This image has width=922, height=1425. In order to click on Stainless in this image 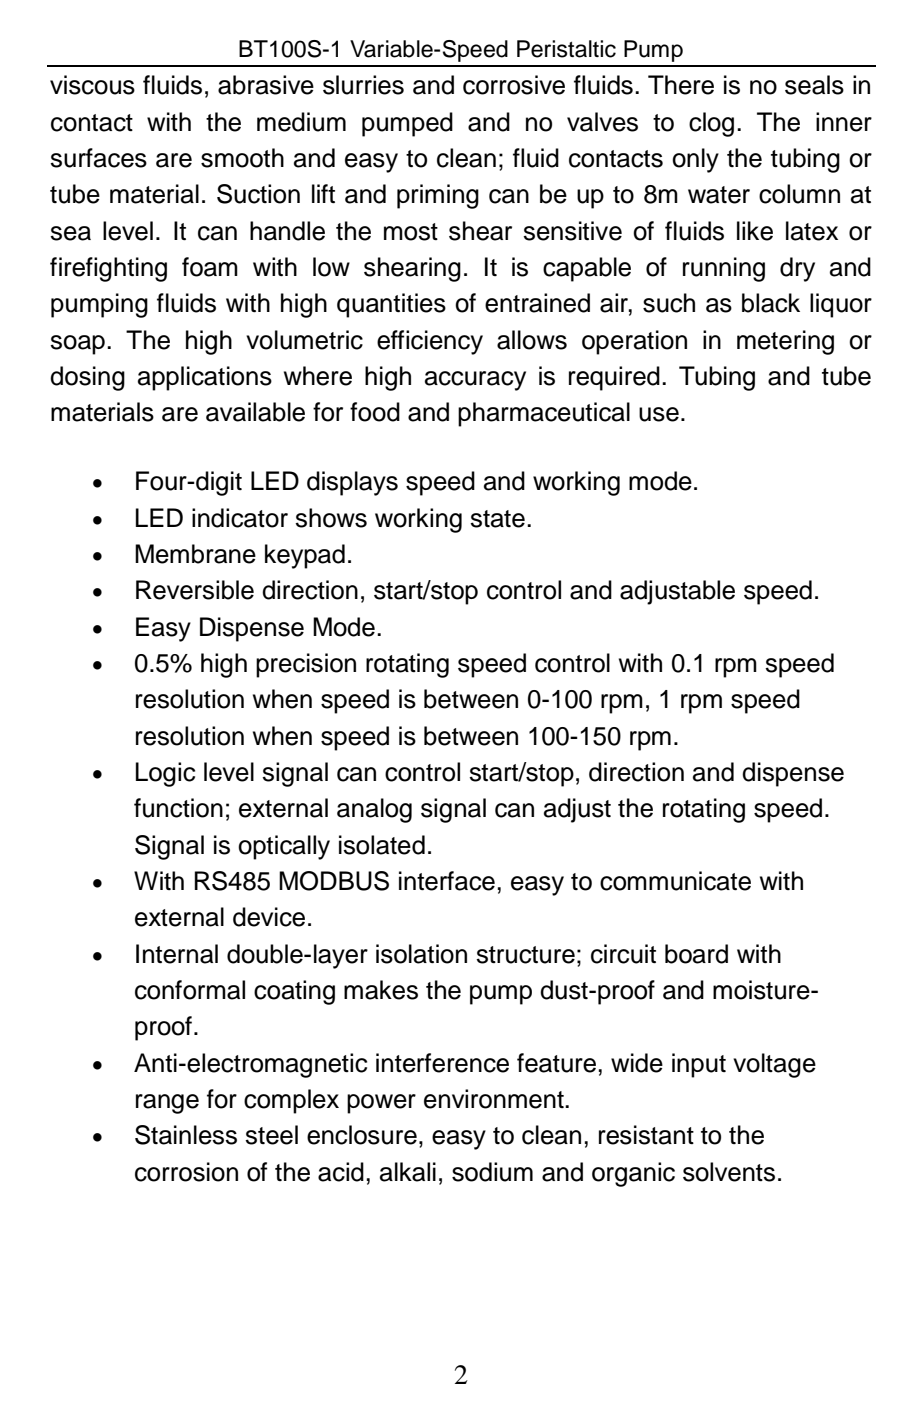, I will do `click(186, 1135)`.
